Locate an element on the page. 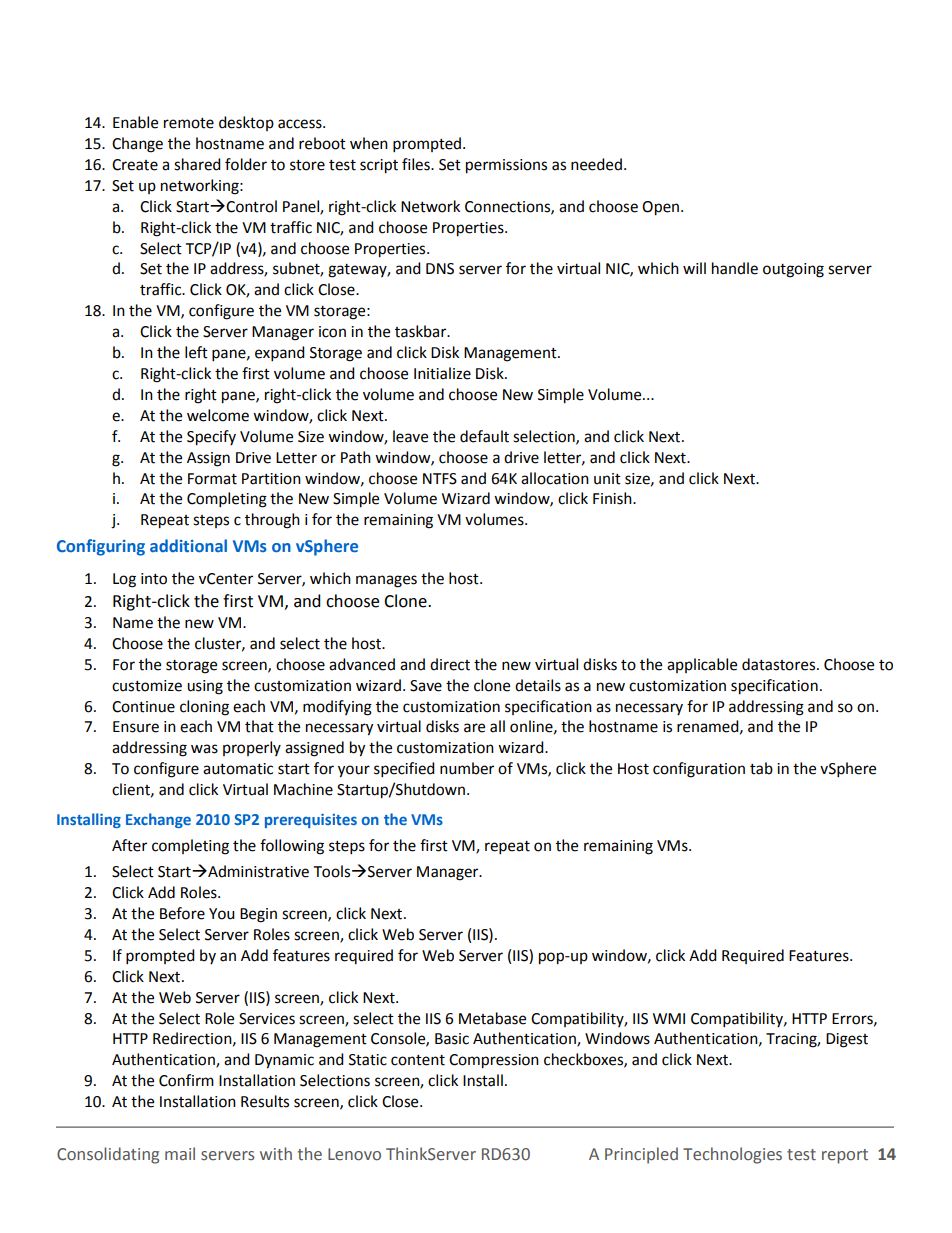  Initialize is located at coordinates (442, 373).
